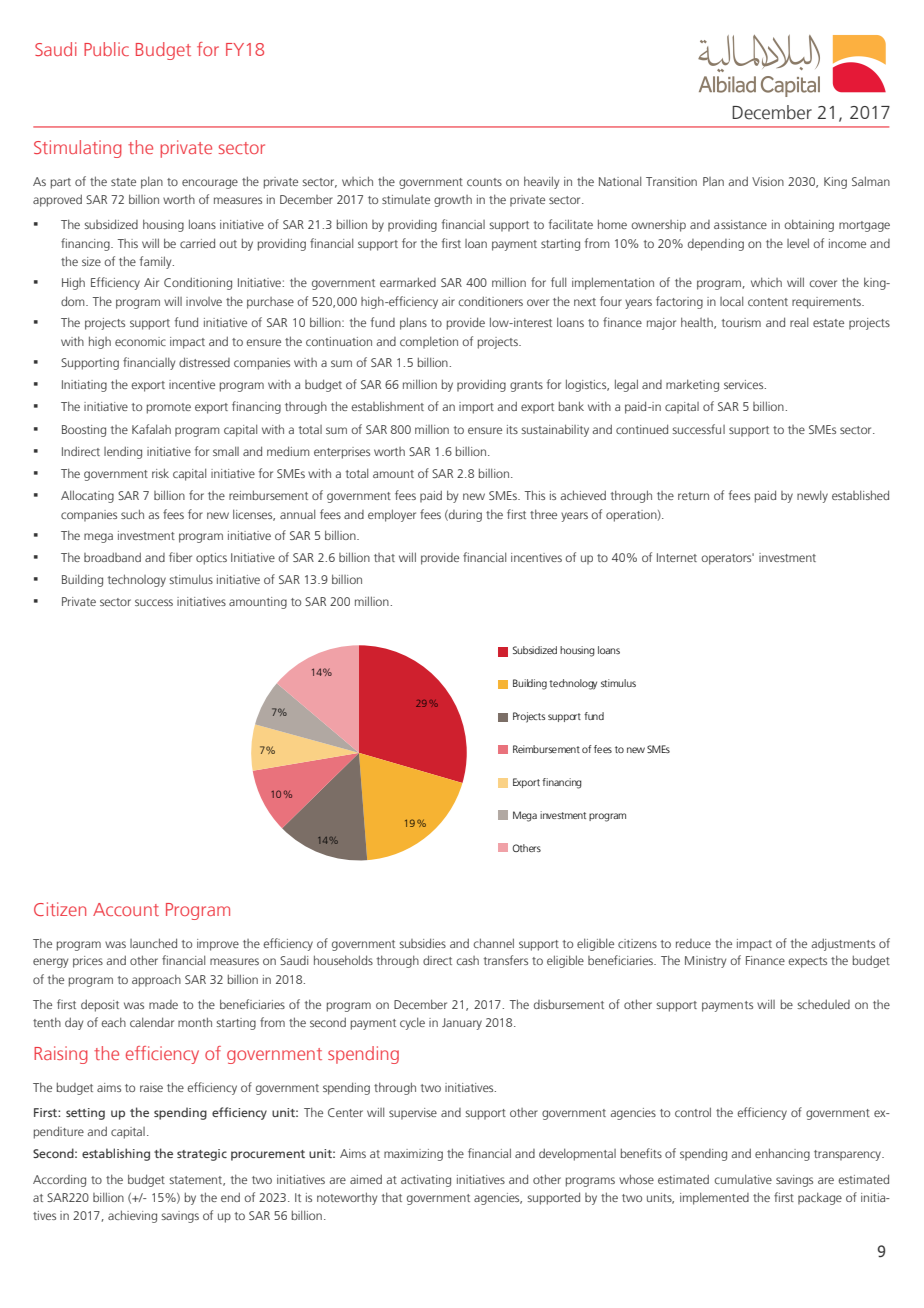  I want to click on channel, so click(494, 943).
